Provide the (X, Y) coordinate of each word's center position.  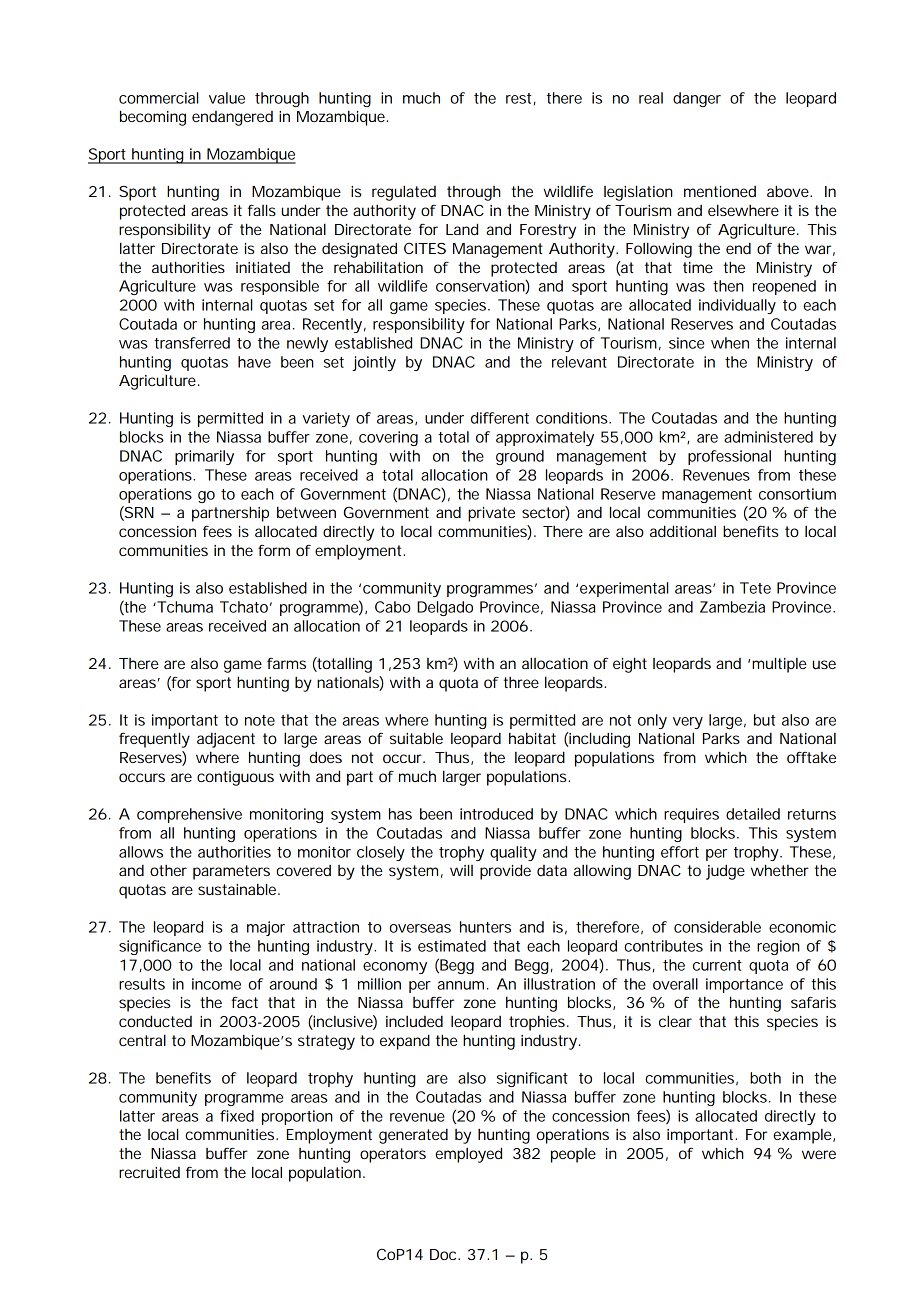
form (274, 550)
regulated (404, 193)
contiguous (235, 778)
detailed (753, 814)
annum (461, 985)
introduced (496, 814)
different (500, 418)
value (227, 98)
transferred (192, 343)
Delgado (445, 608)
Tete (755, 588)
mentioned (720, 191)
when (730, 343)
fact (244, 1002)
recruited (149, 1172)
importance (744, 985)
